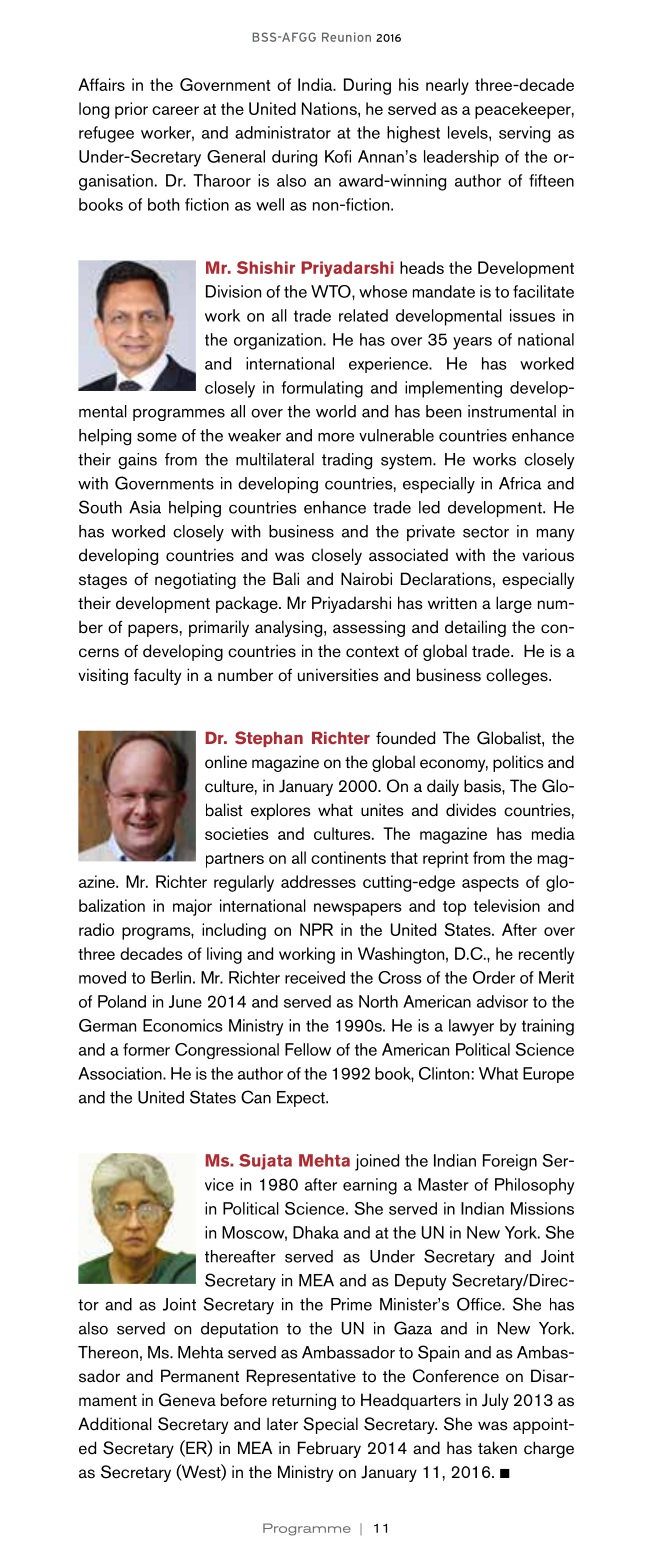  Describe the element at coordinates (115, 1424) in the screenshot. I see `Additional` at that location.
